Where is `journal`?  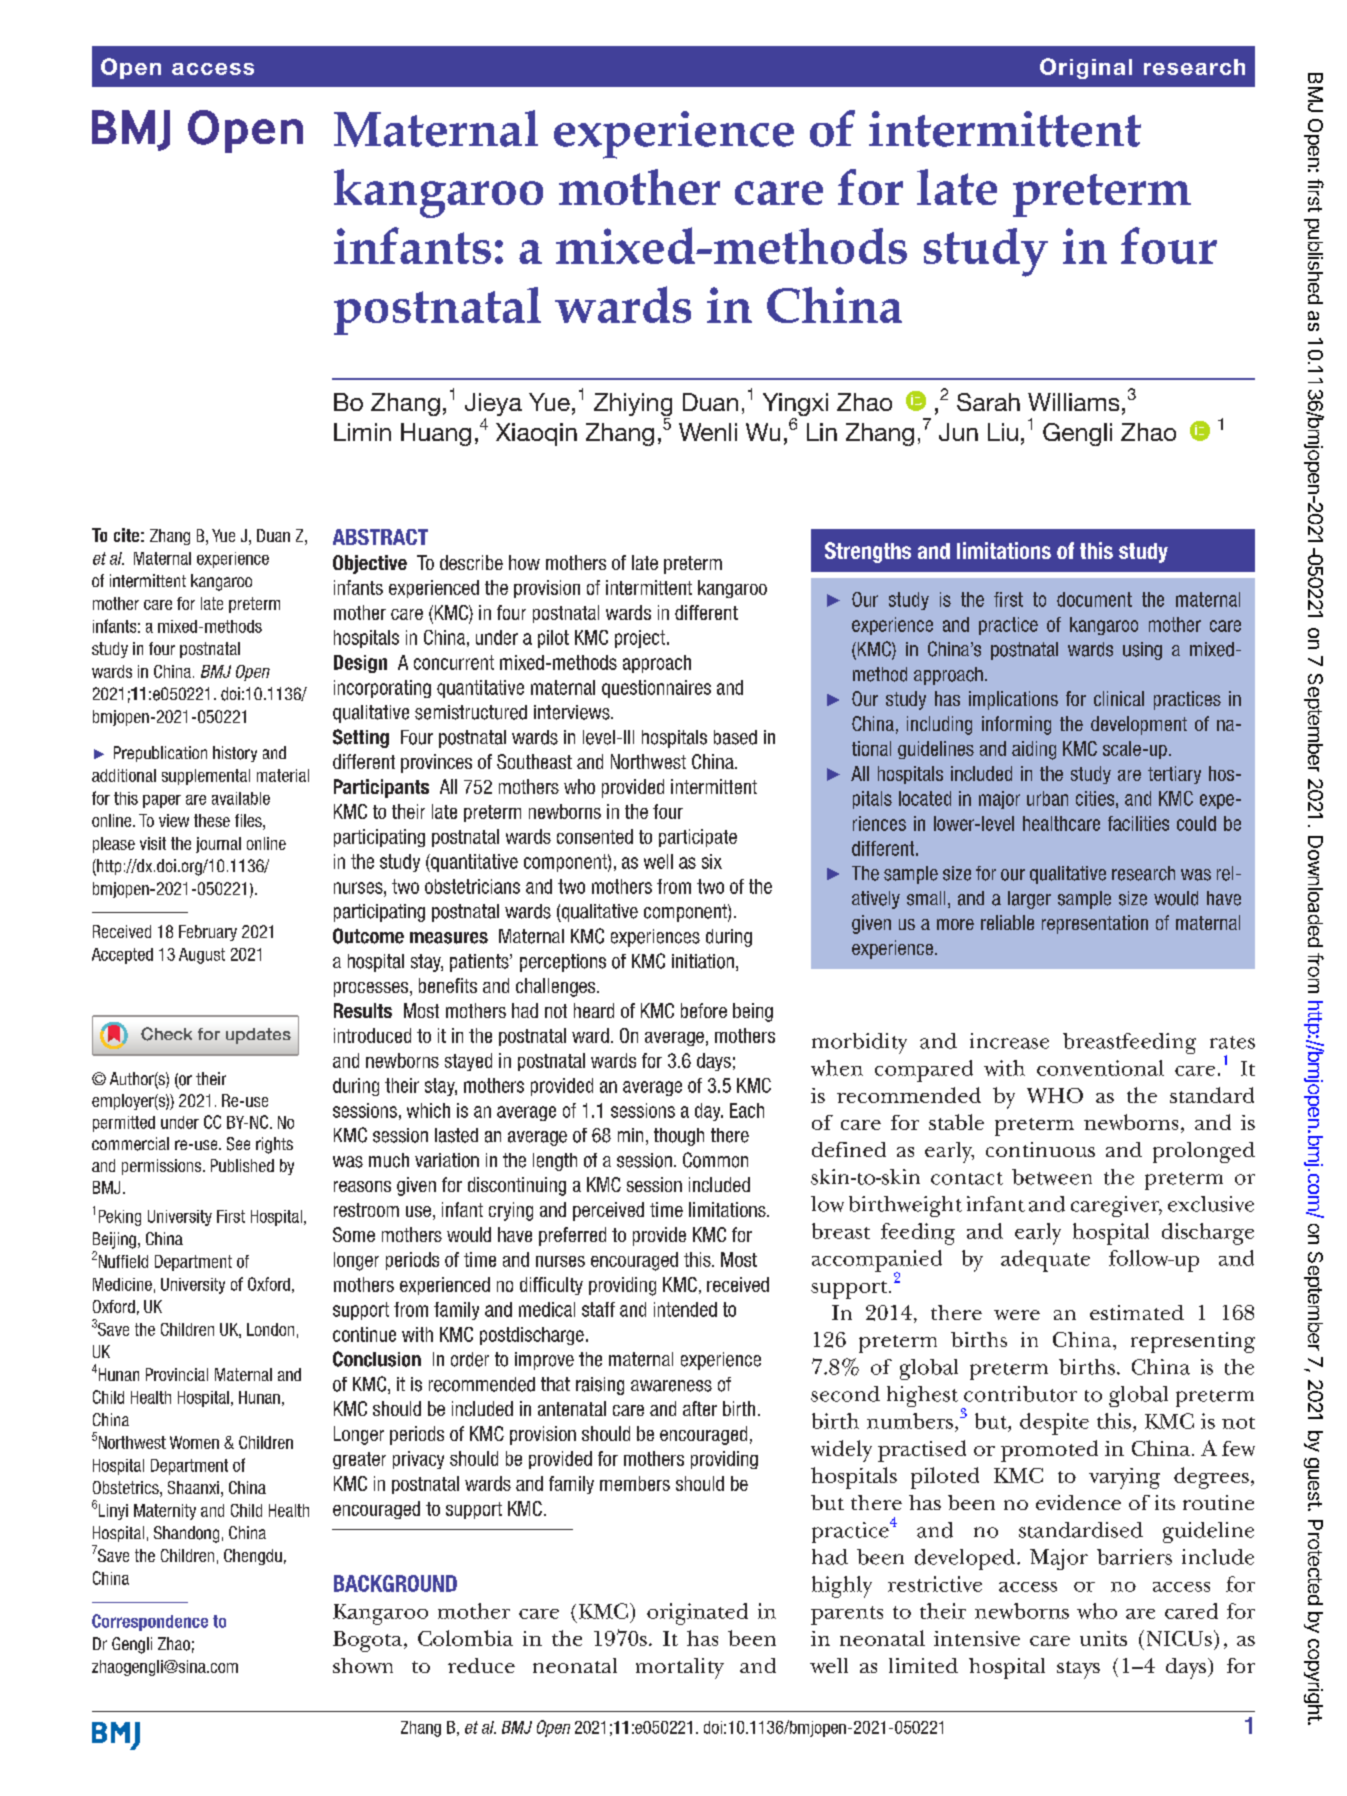
journal is located at coordinates (218, 845).
